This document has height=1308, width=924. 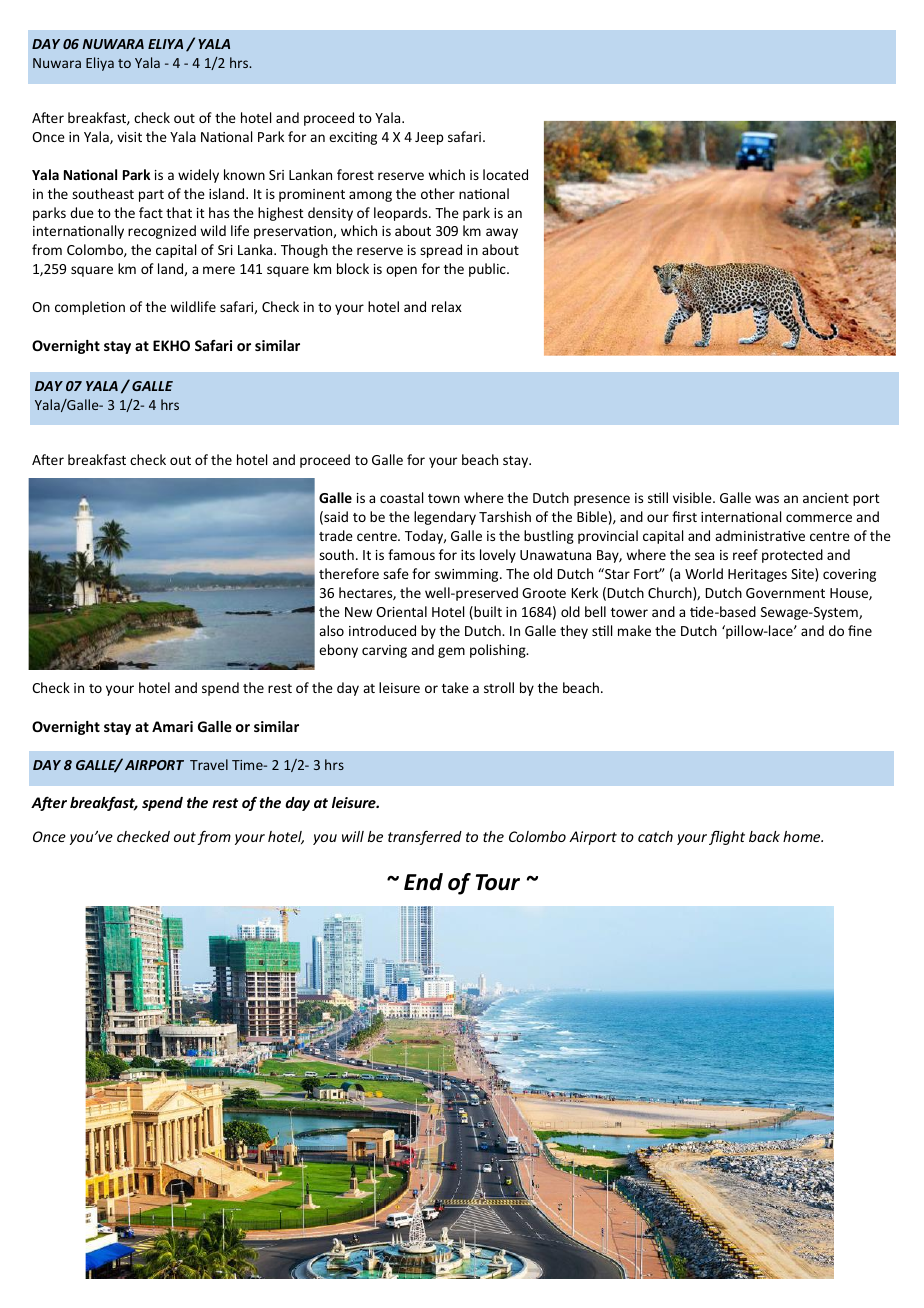 What do you see at coordinates (353, 836) in the document?
I see `will` at bounding box center [353, 836].
